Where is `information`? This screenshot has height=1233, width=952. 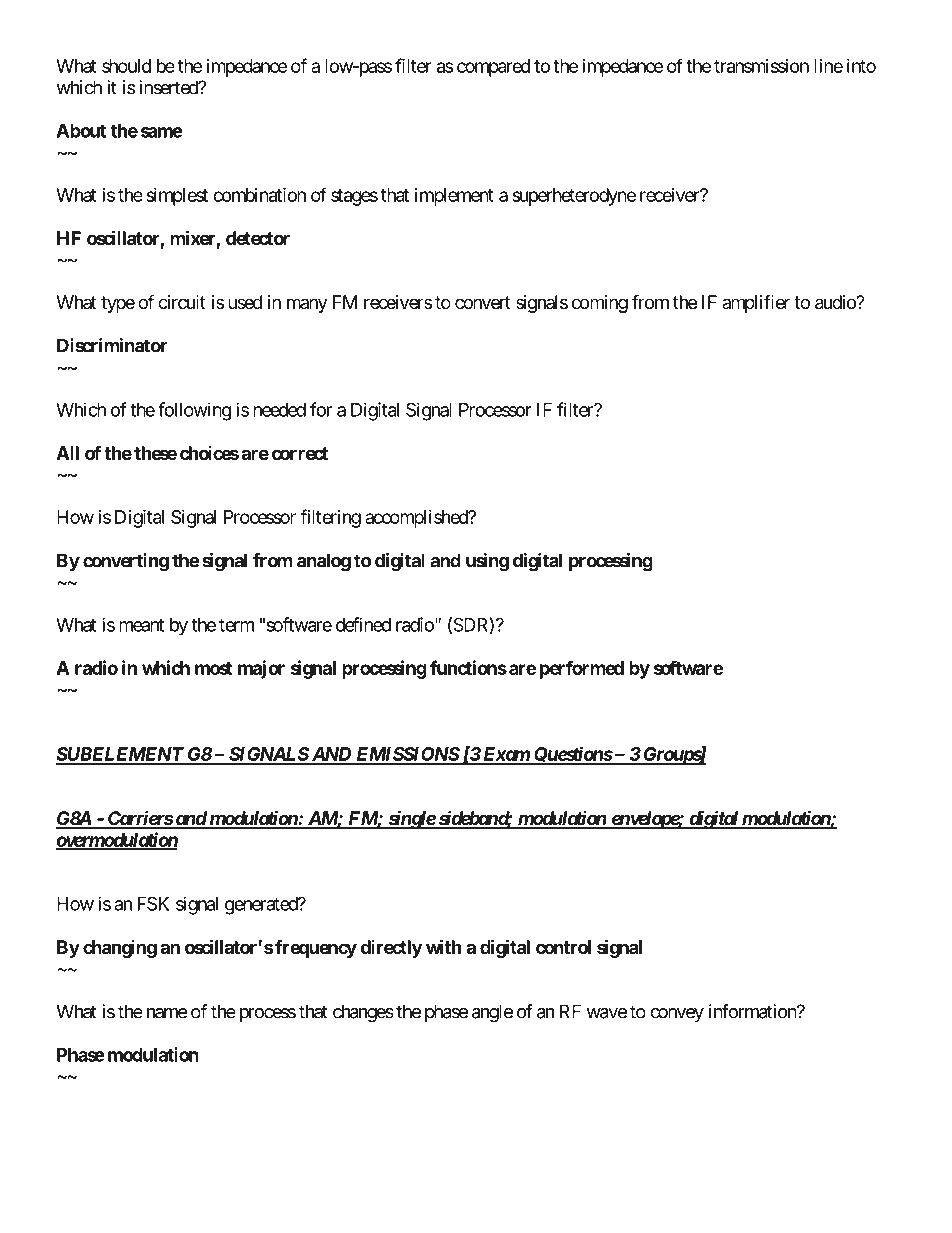
information is located at coordinates (753, 1011).
